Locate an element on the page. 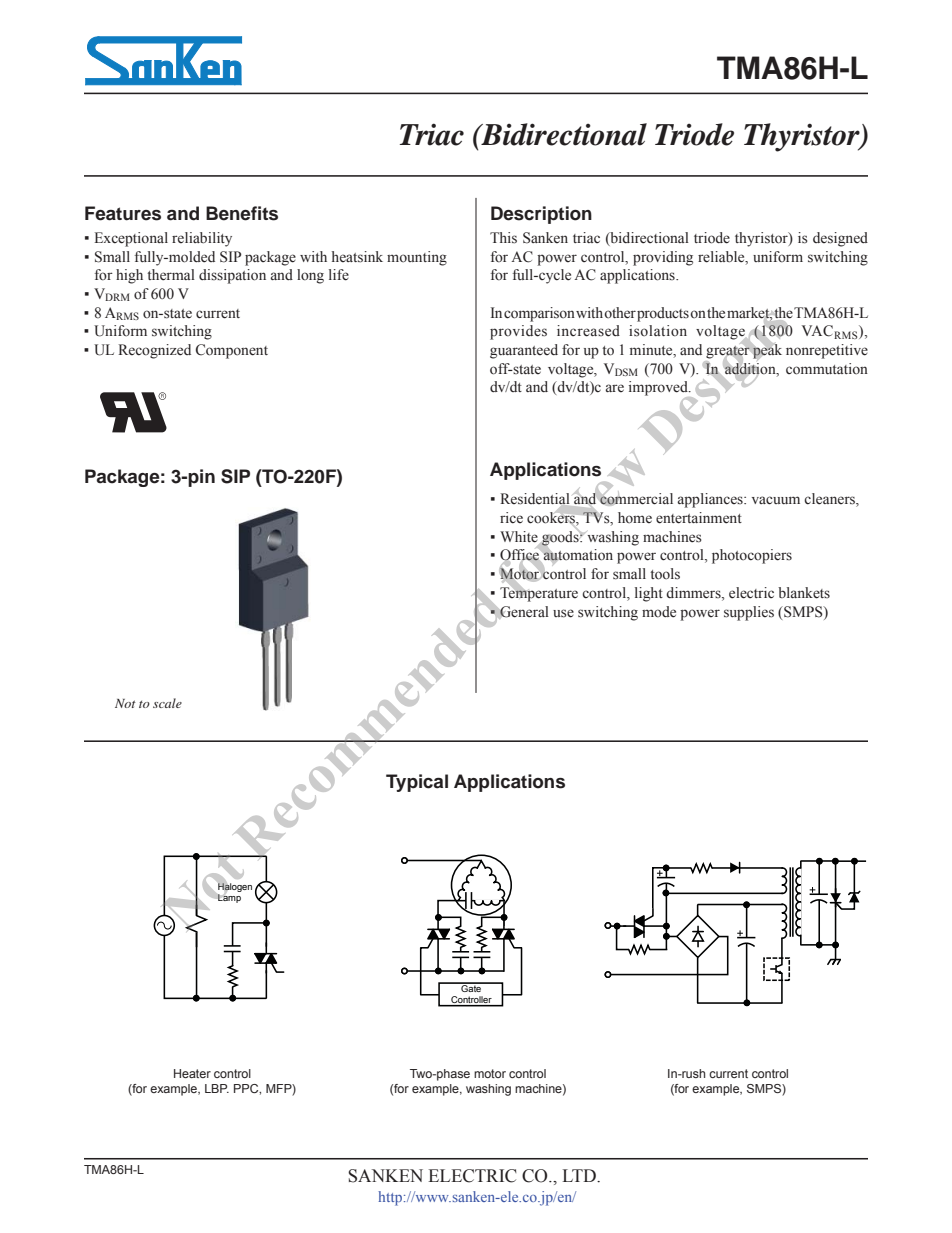  LBP is located at coordinates (217, 1088).
